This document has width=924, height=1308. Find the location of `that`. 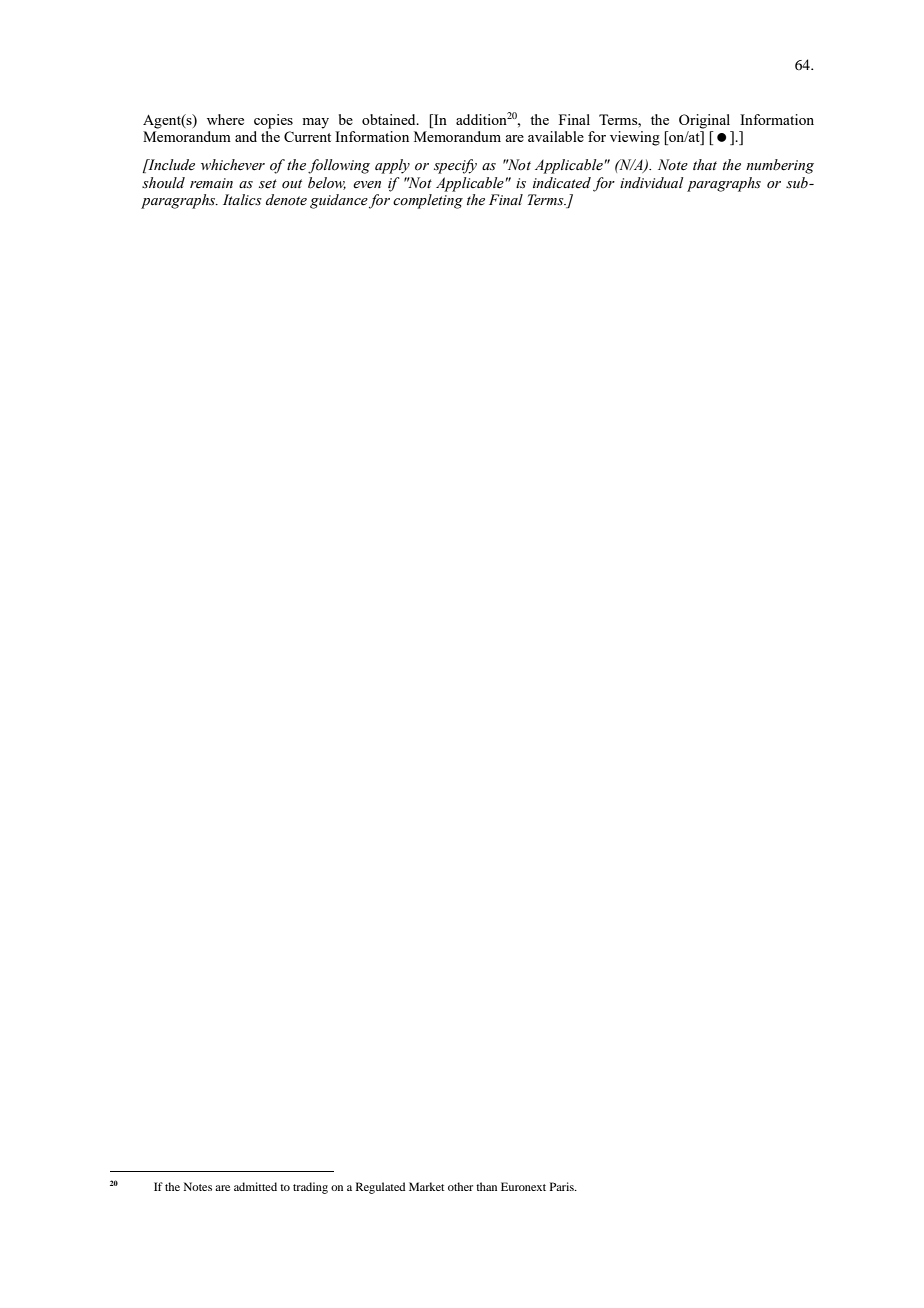

that is located at coordinates (705, 164).
